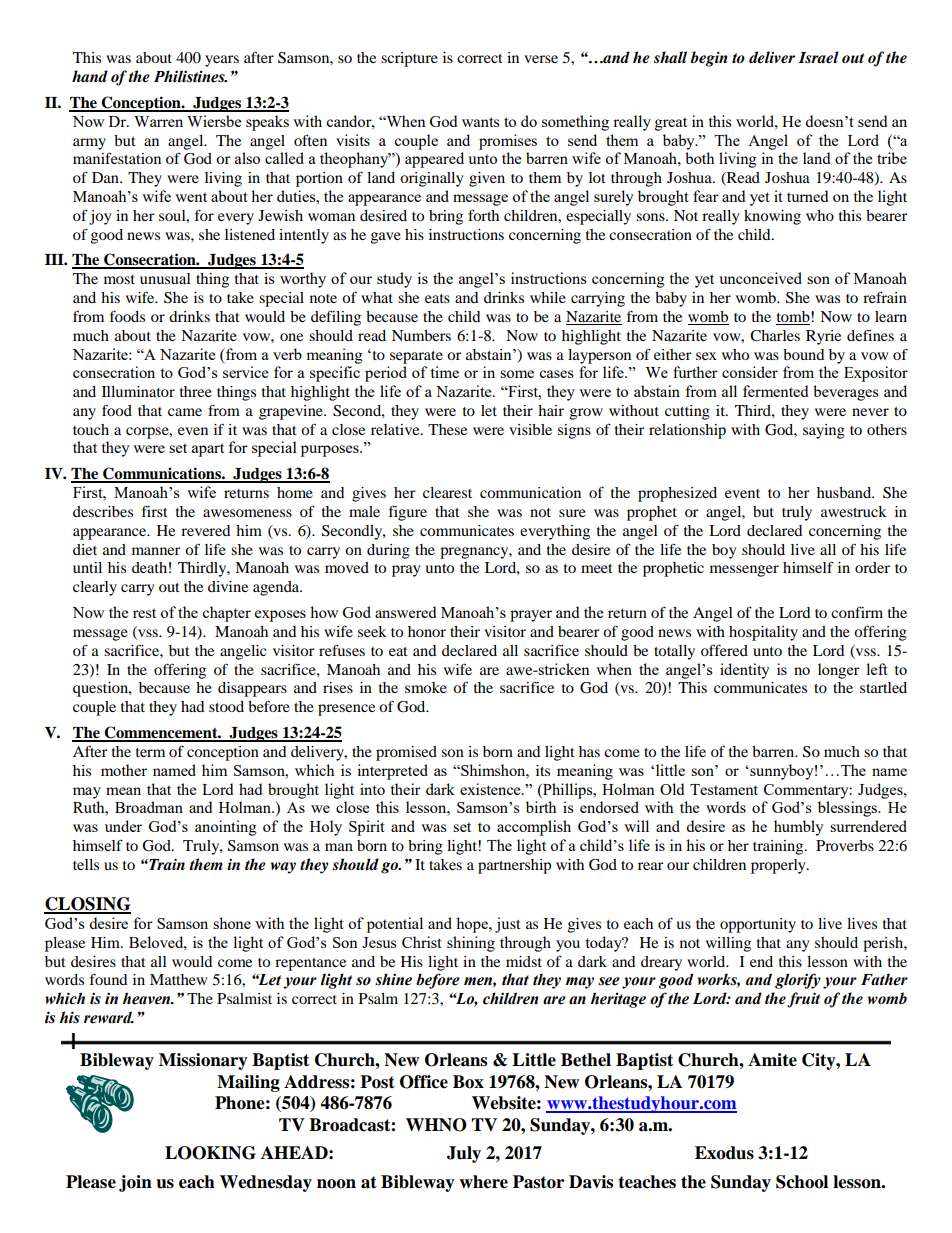 The width and height of the screenshot is (952, 1233). Describe the element at coordinates (464, 1154) in the screenshot. I see `July` at that location.
